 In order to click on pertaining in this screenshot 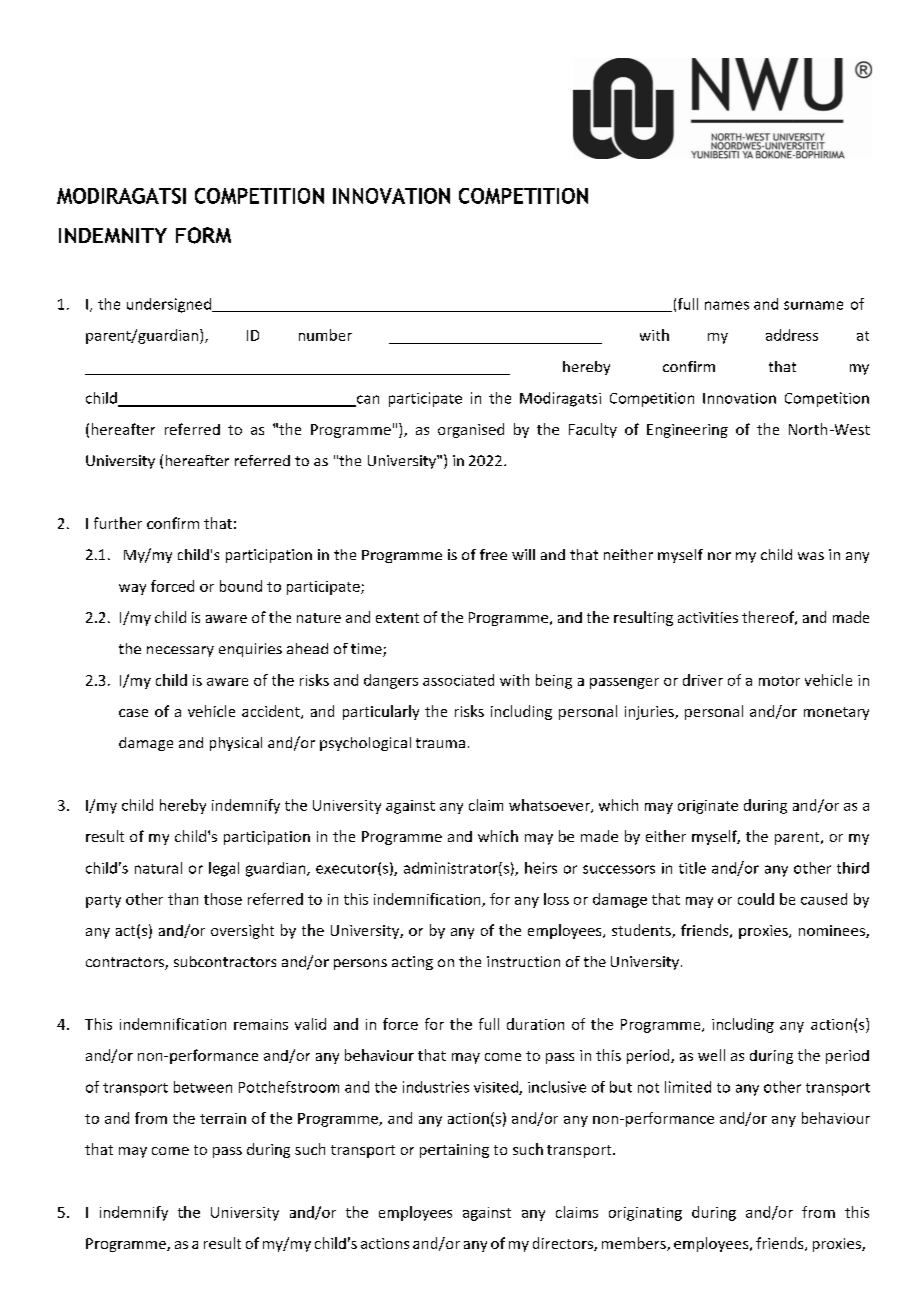, I will do `click(454, 1151)`.
